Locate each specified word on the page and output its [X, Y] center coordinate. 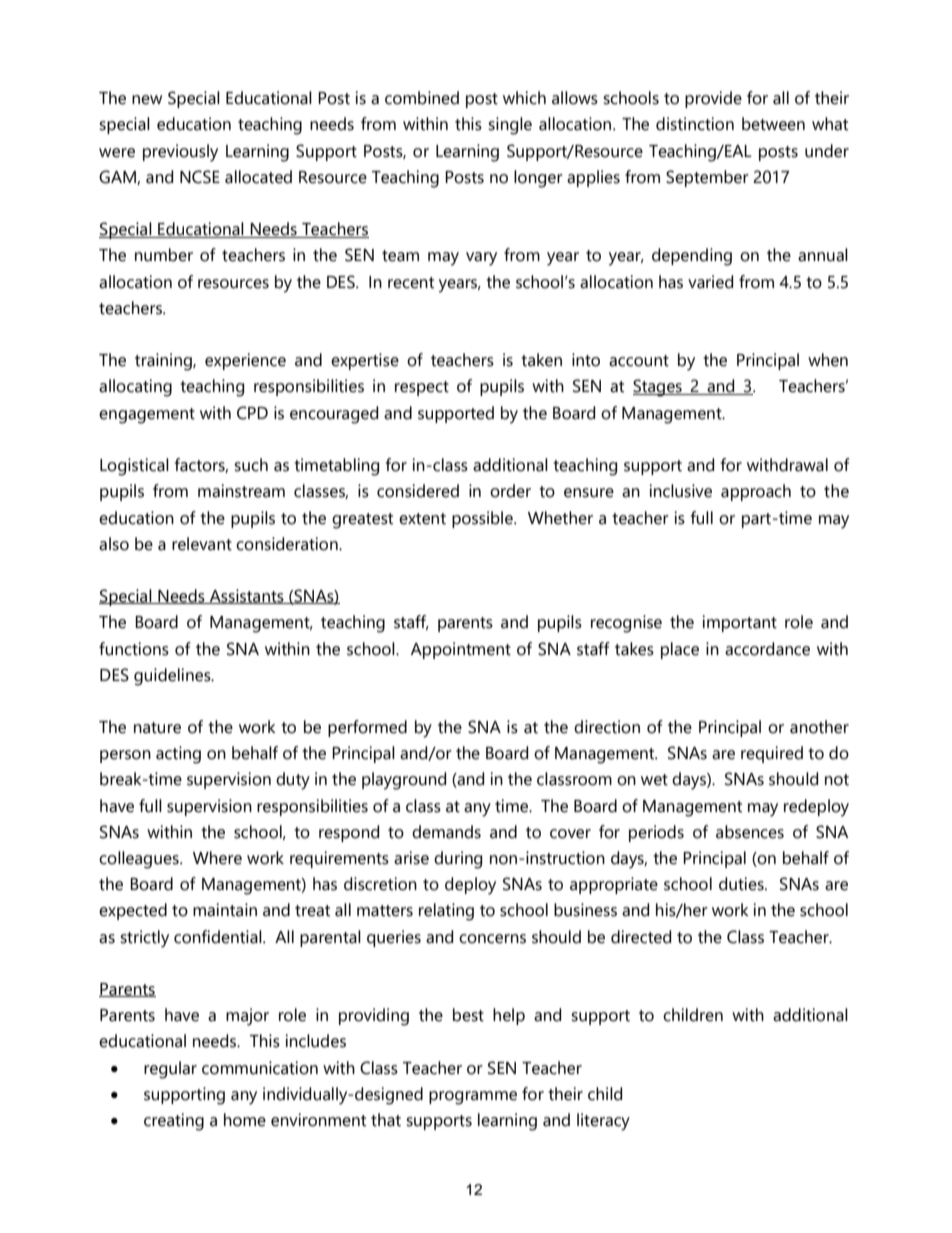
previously [180, 153]
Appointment [461, 650]
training [164, 362]
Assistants [247, 596]
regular [170, 1070]
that [386, 1120]
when [828, 360]
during [458, 860]
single [510, 126]
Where [217, 858]
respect [422, 388]
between [773, 124]
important [740, 623]
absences [750, 832]
